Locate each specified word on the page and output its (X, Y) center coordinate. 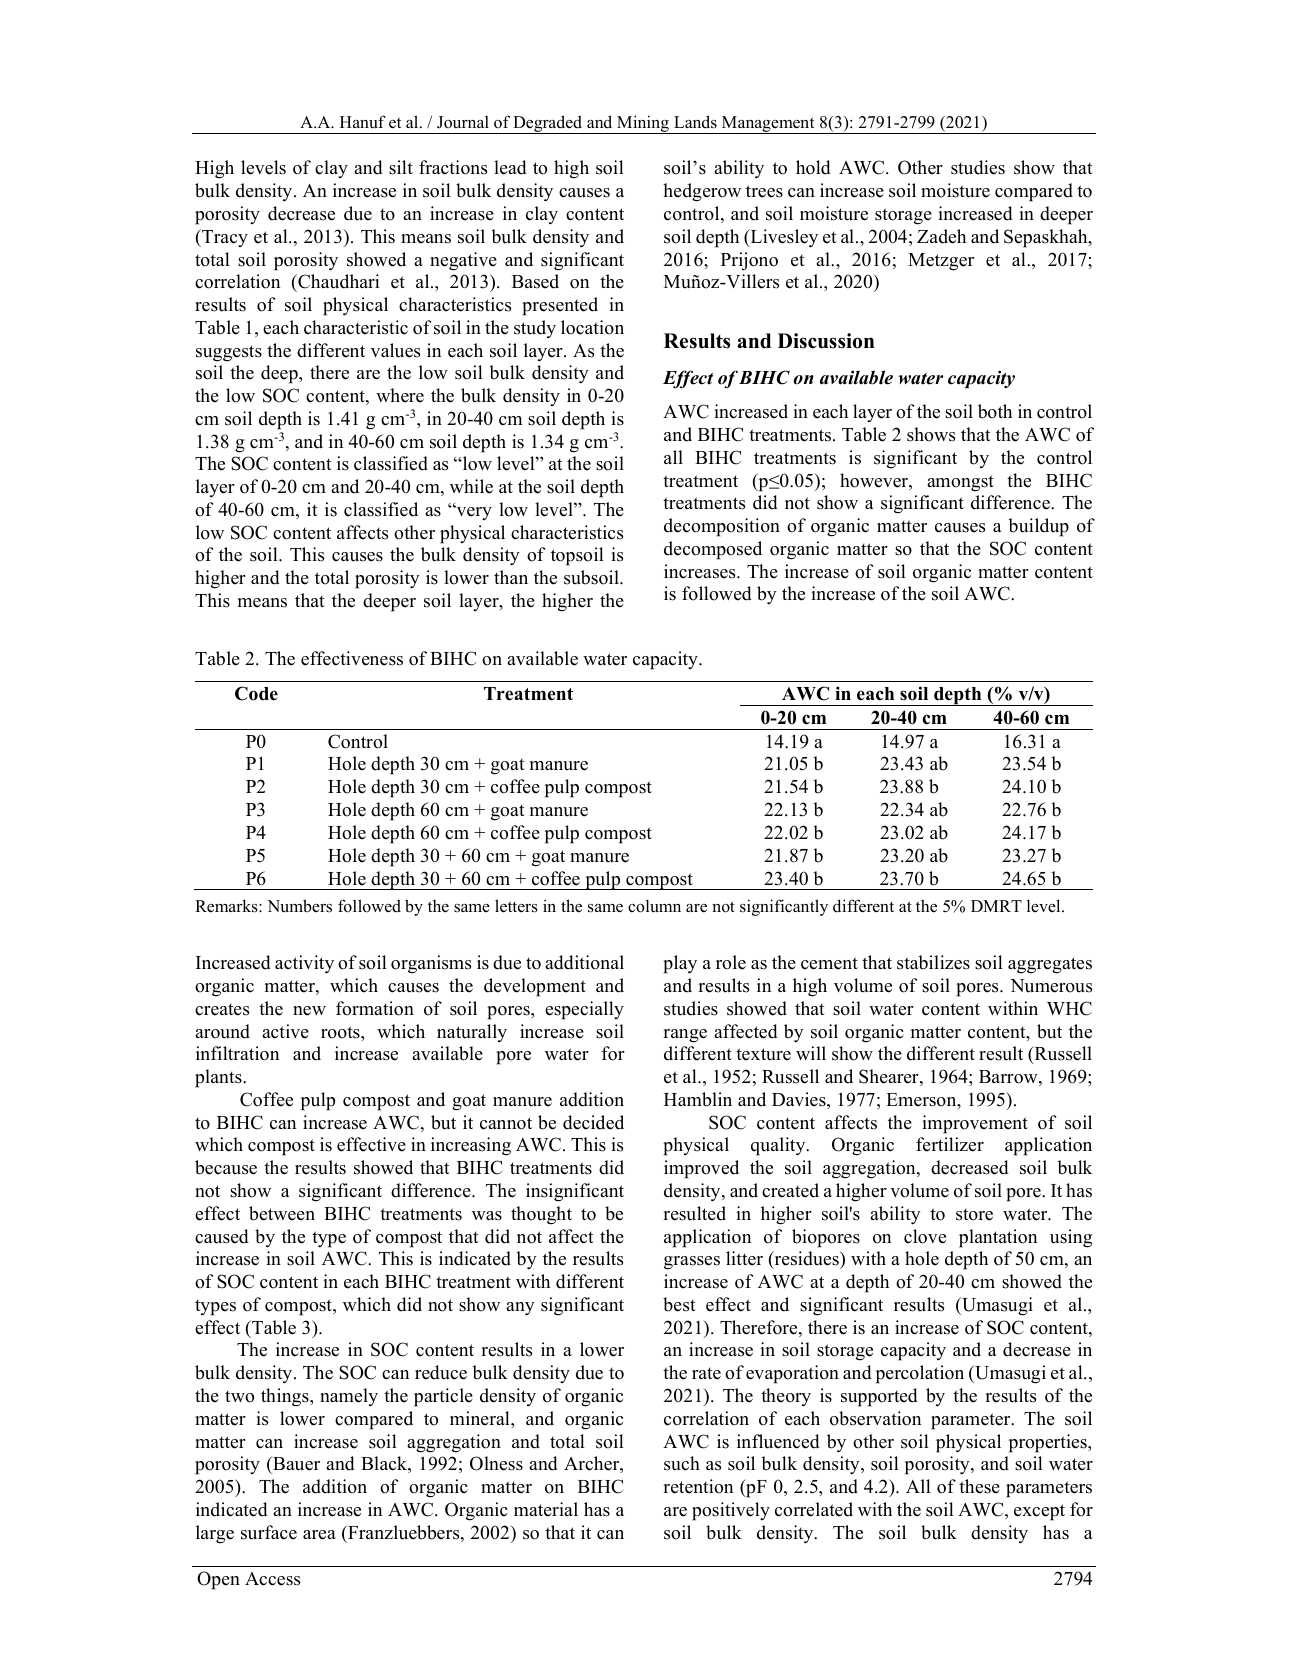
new (309, 1011)
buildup (1038, 527)
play (680, 964)
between (282, 1213)
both (995, 411)
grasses (692, 1263)
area (319, 1535)
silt (401, 167)
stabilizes (933, 962)
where (400, 395)
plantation (998, 1238)
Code (256, 693)
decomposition (722, 527)
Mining (643, 124)
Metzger (941, 262)
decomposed (713, 550)
